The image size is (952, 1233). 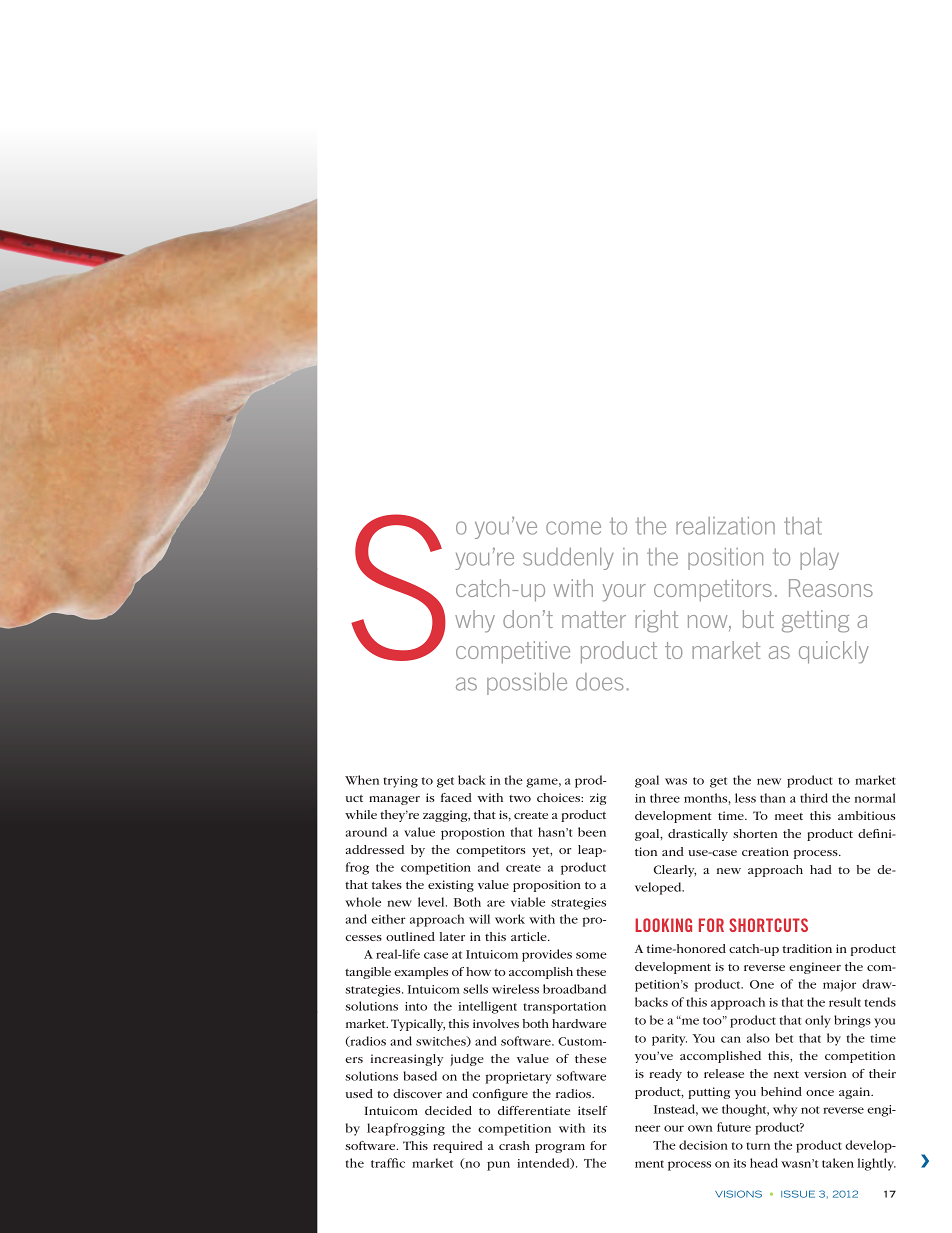 What do you see at coordinates (573, 528) in the screenshot?
I see `come` at bounding box center [573, 528].
